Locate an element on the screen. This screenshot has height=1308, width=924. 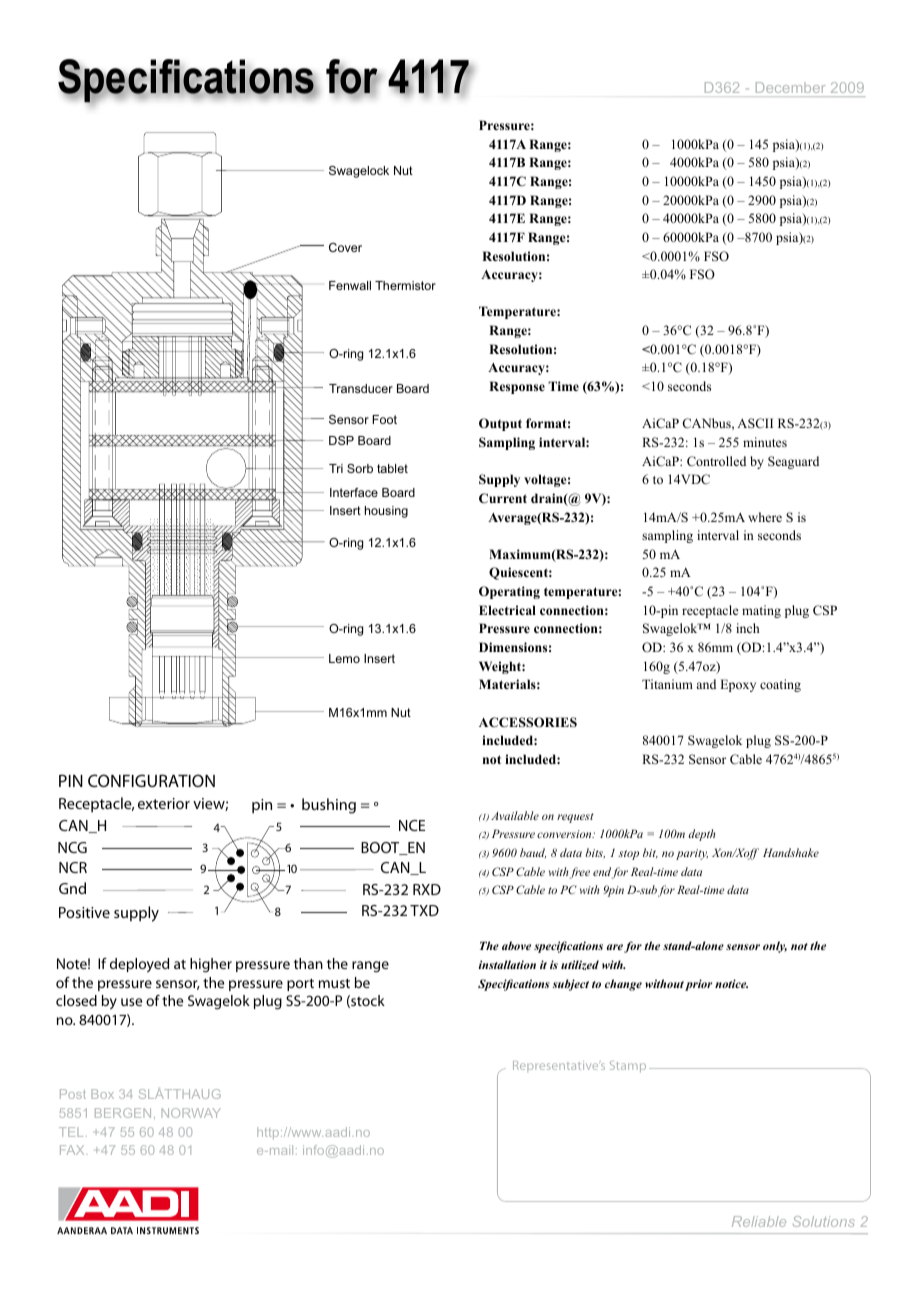
December is located at coordinates (790, 87).
